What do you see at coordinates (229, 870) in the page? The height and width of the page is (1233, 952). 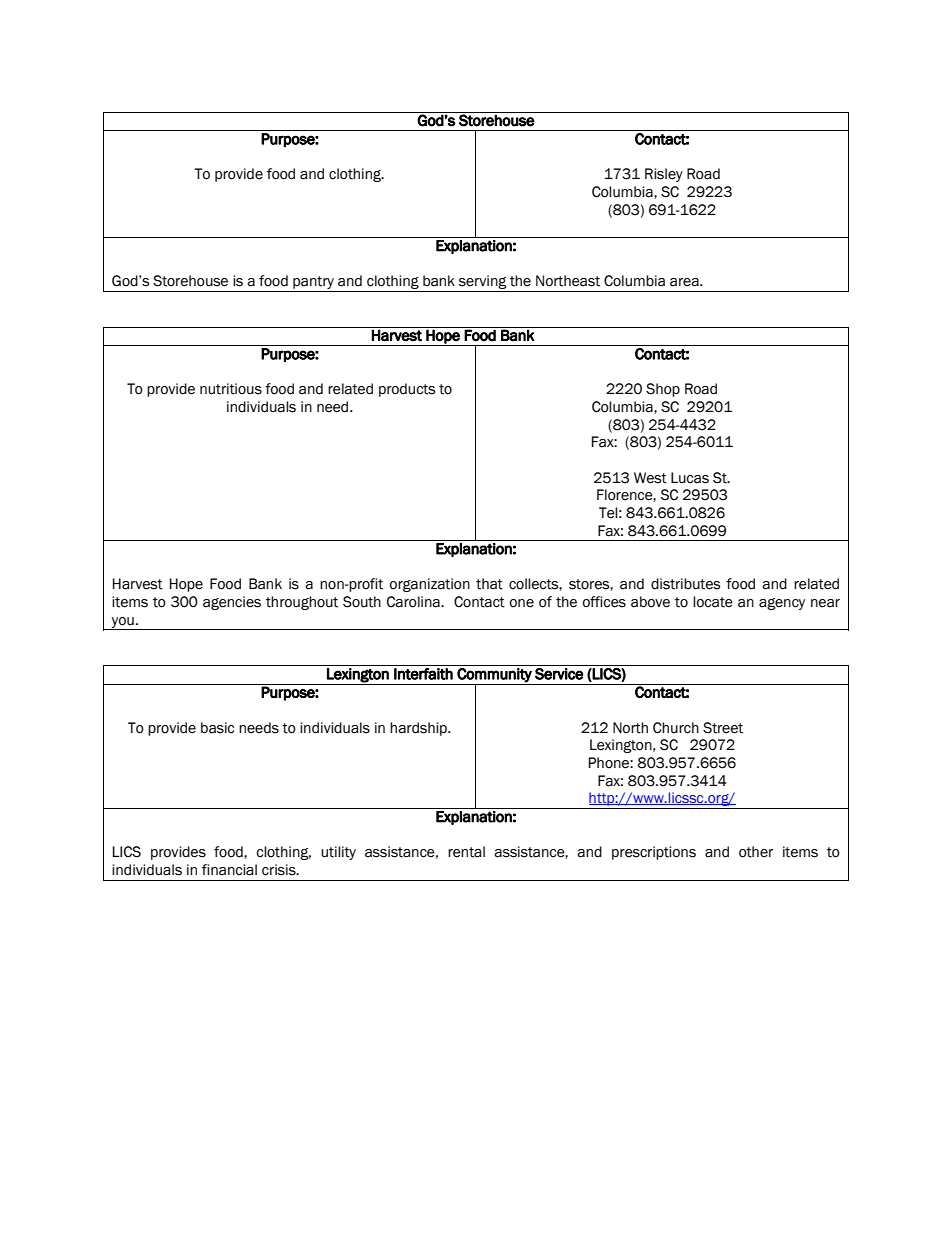 I see `financial` at bounding box center [229, 870].
